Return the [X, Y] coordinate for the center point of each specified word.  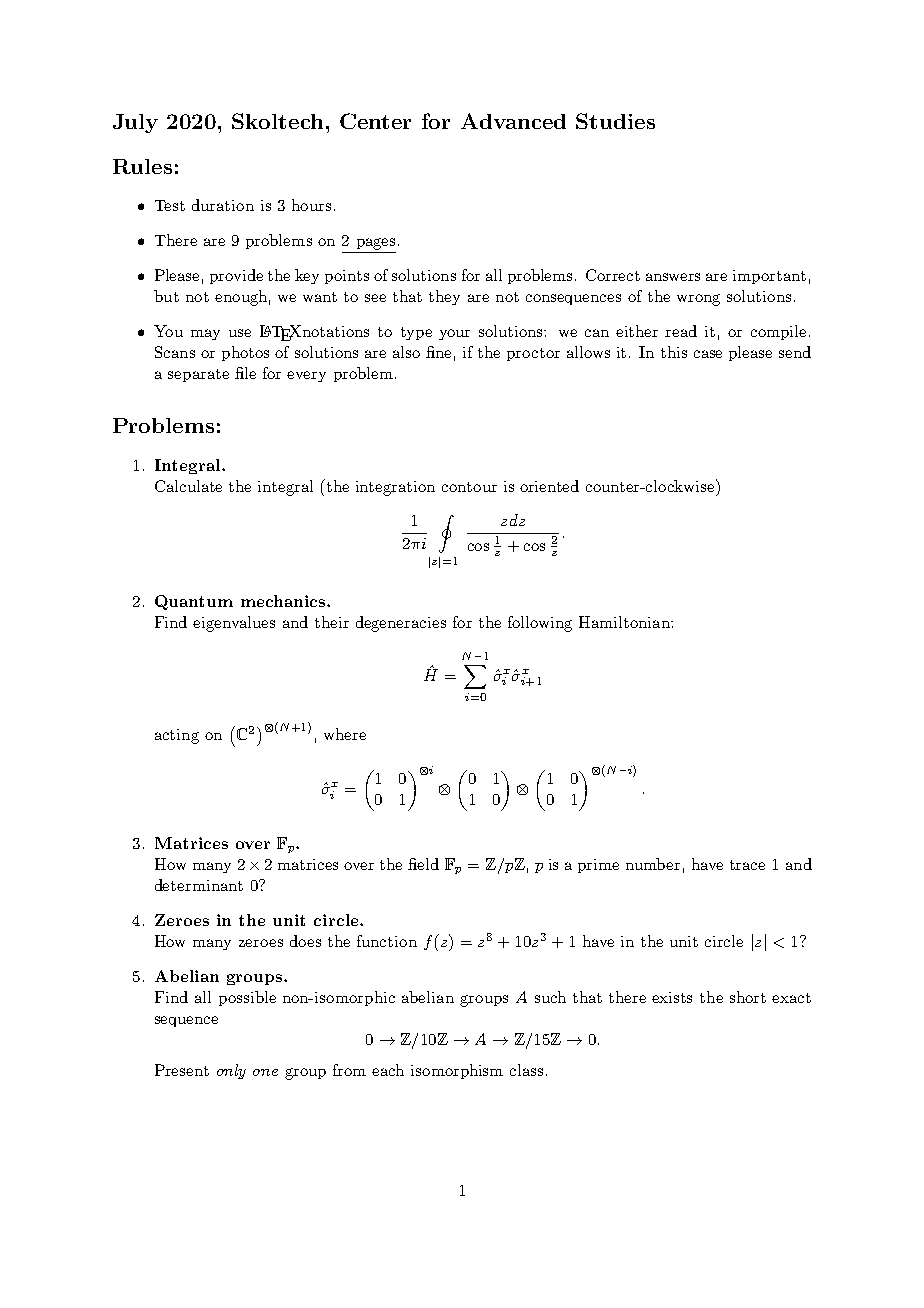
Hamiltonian [625, 622]
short [748, 997]
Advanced [513, 121]
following [540, 624]
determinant [199, 885]
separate [198, 375]
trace [747, 865]
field [423, 864]
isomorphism [457, 1071]
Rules [142, 166]
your [454, 334]
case [708, 354]
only [231, 1071]
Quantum [194, 602]
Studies [615, 121]
